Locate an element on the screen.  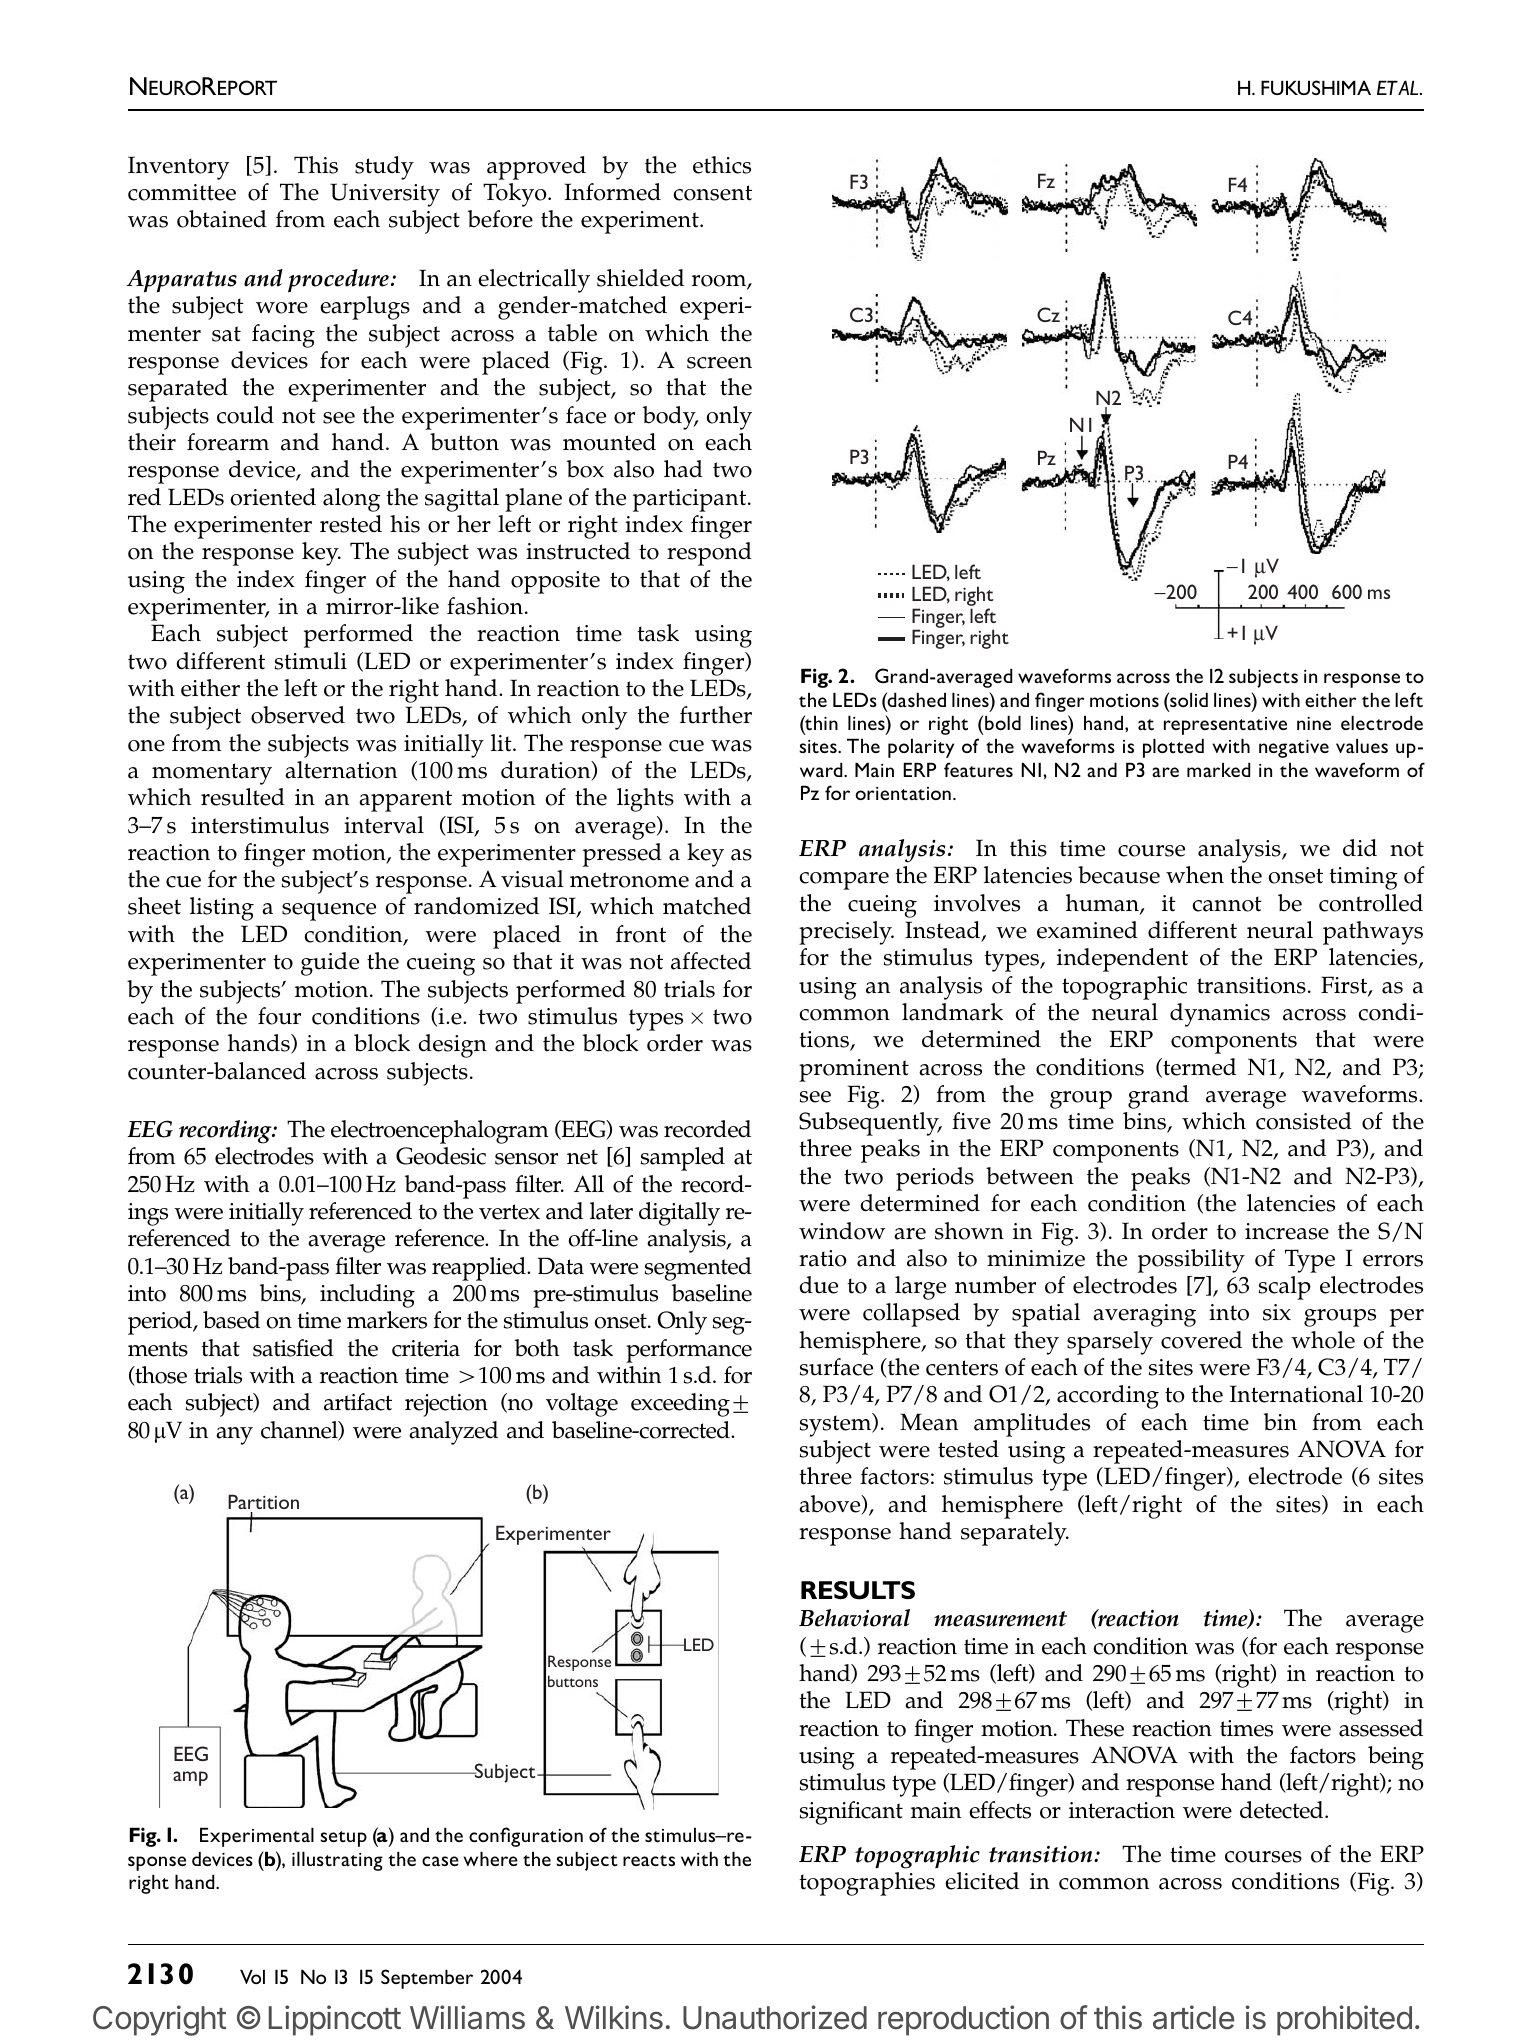
study is located at coordinates (384, 168).
